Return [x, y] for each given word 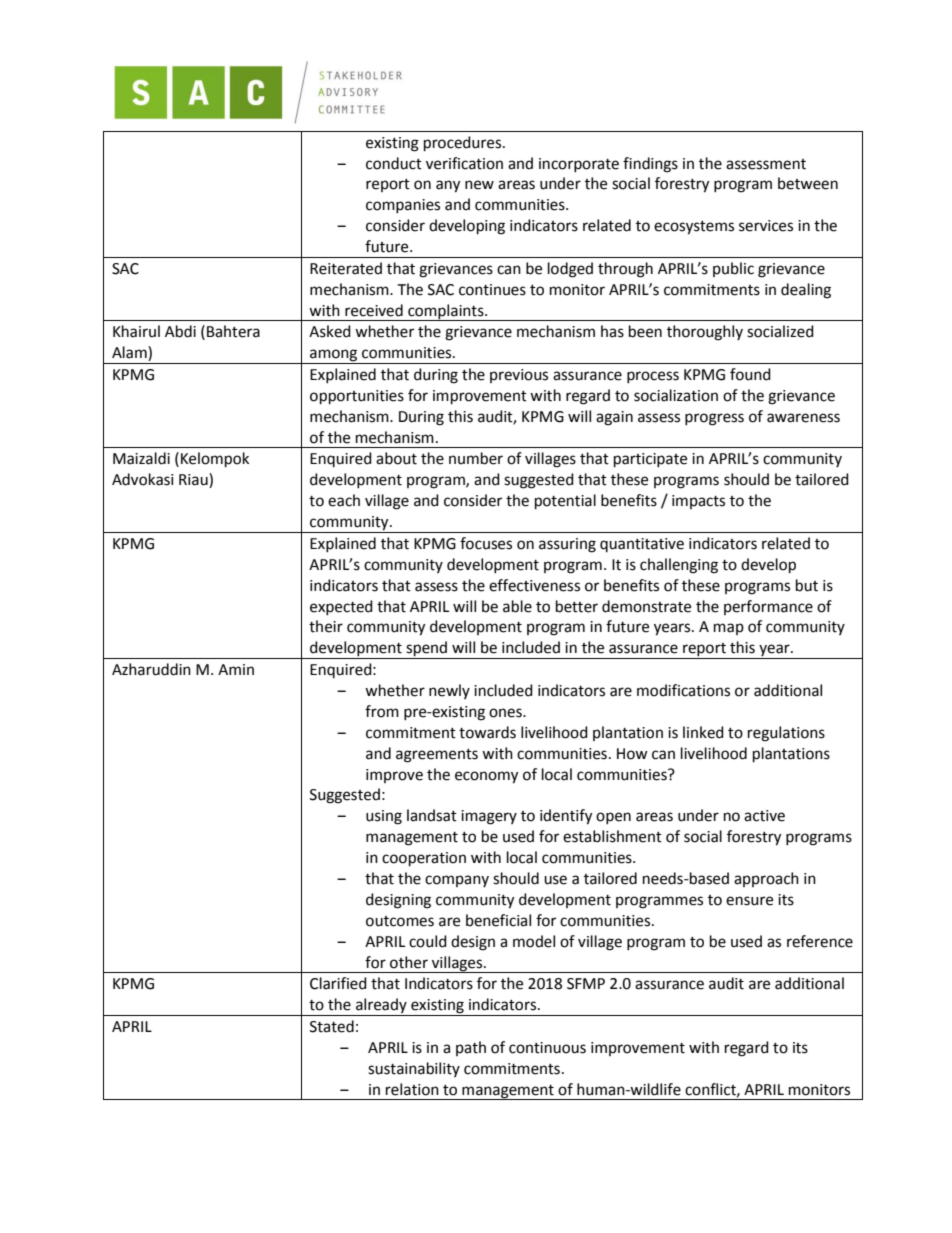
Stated [332, 1026]
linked [703, 732]
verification [464, 163]
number [476, 458]
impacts [698, 502]
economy [486, 777]
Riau [194, 480]
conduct [394, 163]
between [808, 183]
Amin [236, 669]
